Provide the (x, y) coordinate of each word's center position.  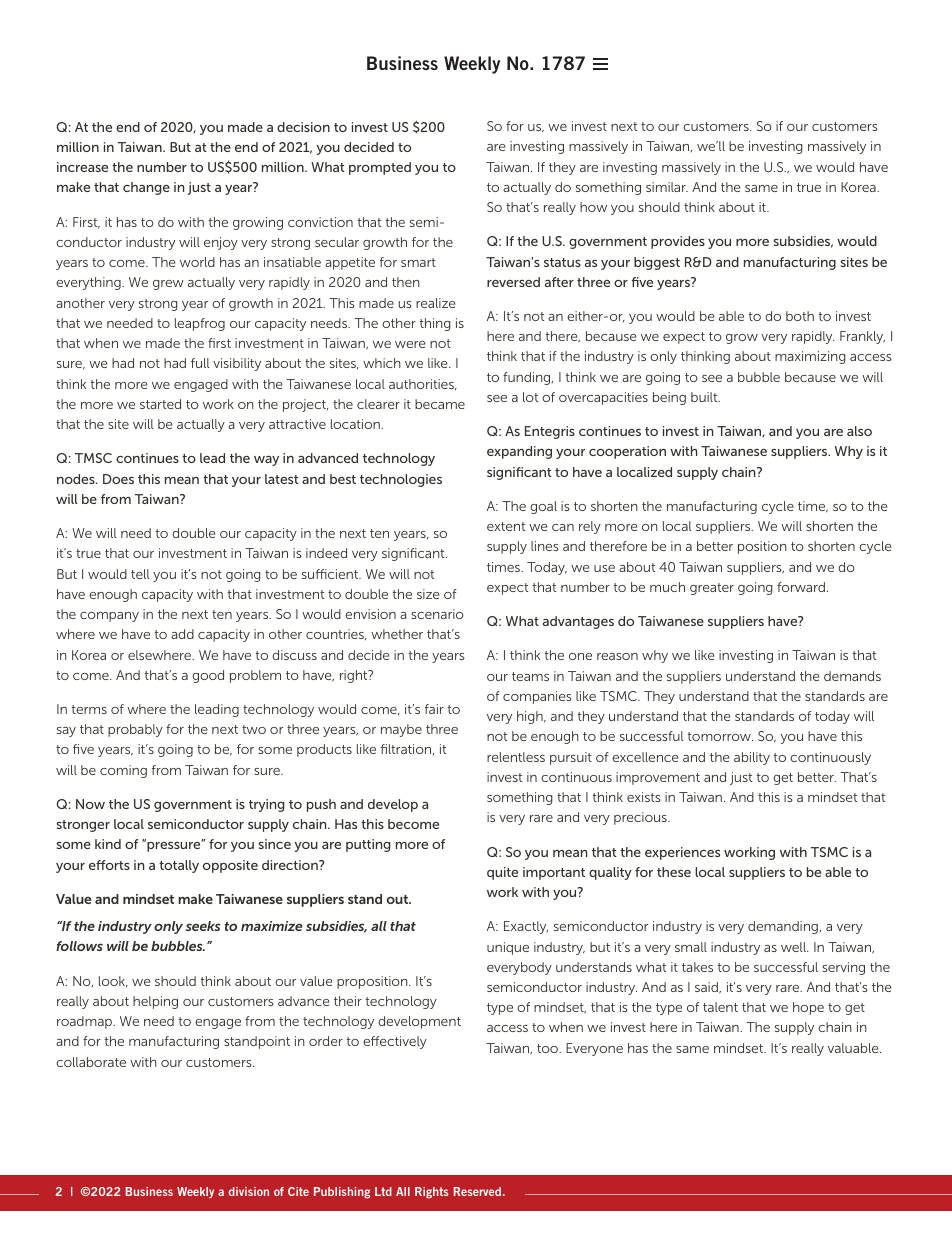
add (182, 634)
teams (530, 676)
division (248, 1191)
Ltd (383, 1191)
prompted (380, 168)
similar (667, 187)
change (146, 188)
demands (852, 676)
